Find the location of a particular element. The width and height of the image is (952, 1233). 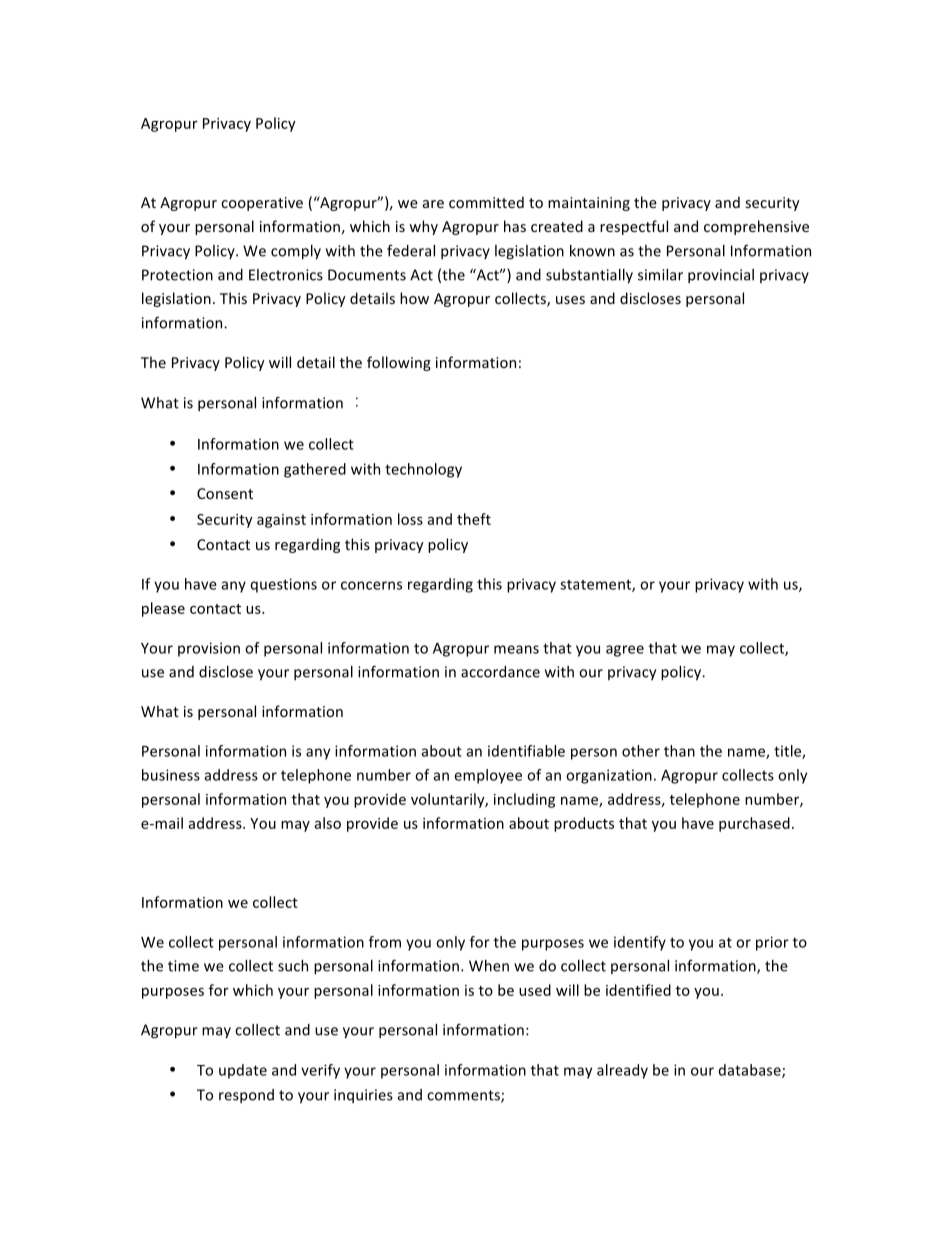

update is located at coordinates (243, 1071).
